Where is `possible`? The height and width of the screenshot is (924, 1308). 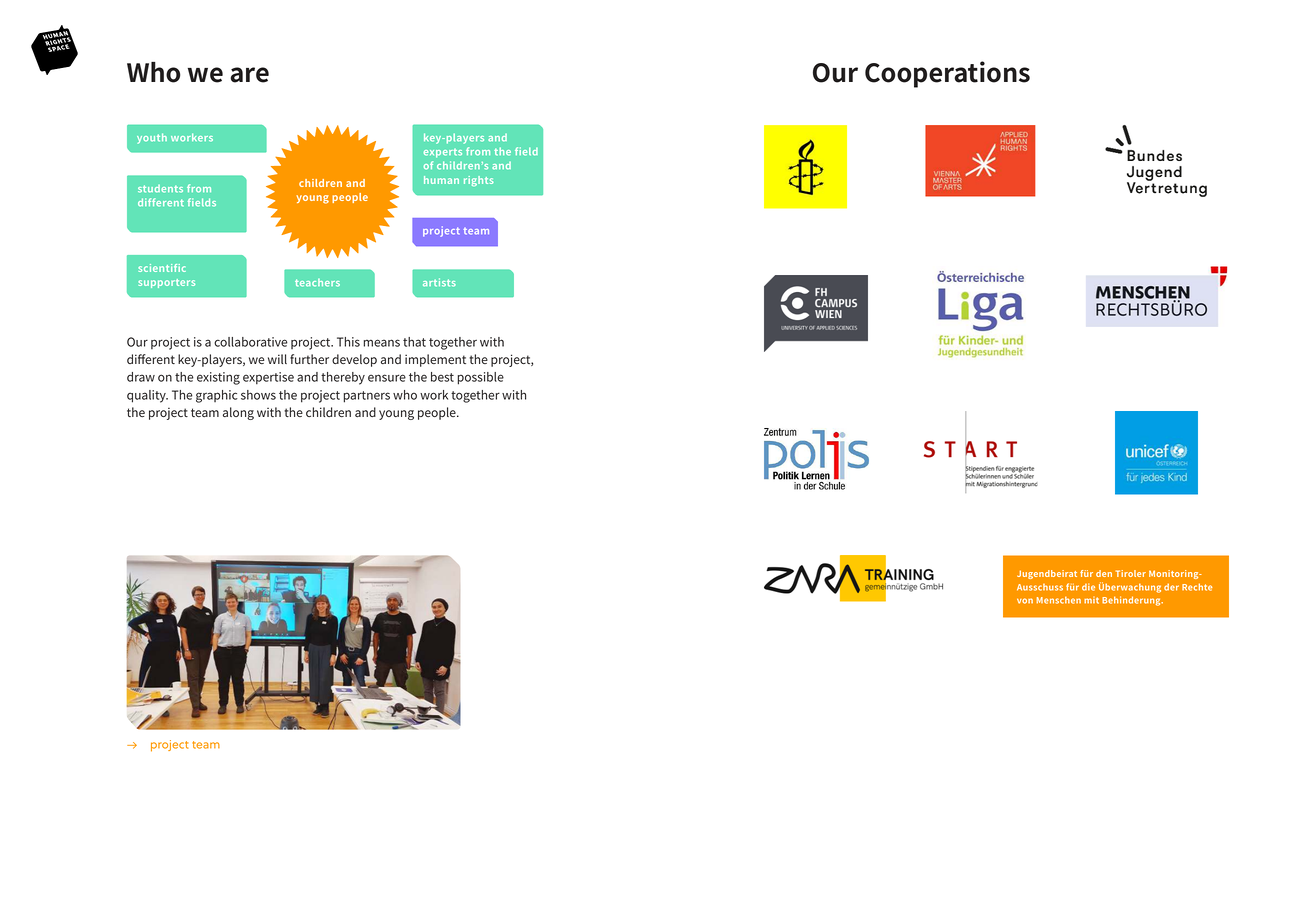
possible is located at coordinates (481, 378).
